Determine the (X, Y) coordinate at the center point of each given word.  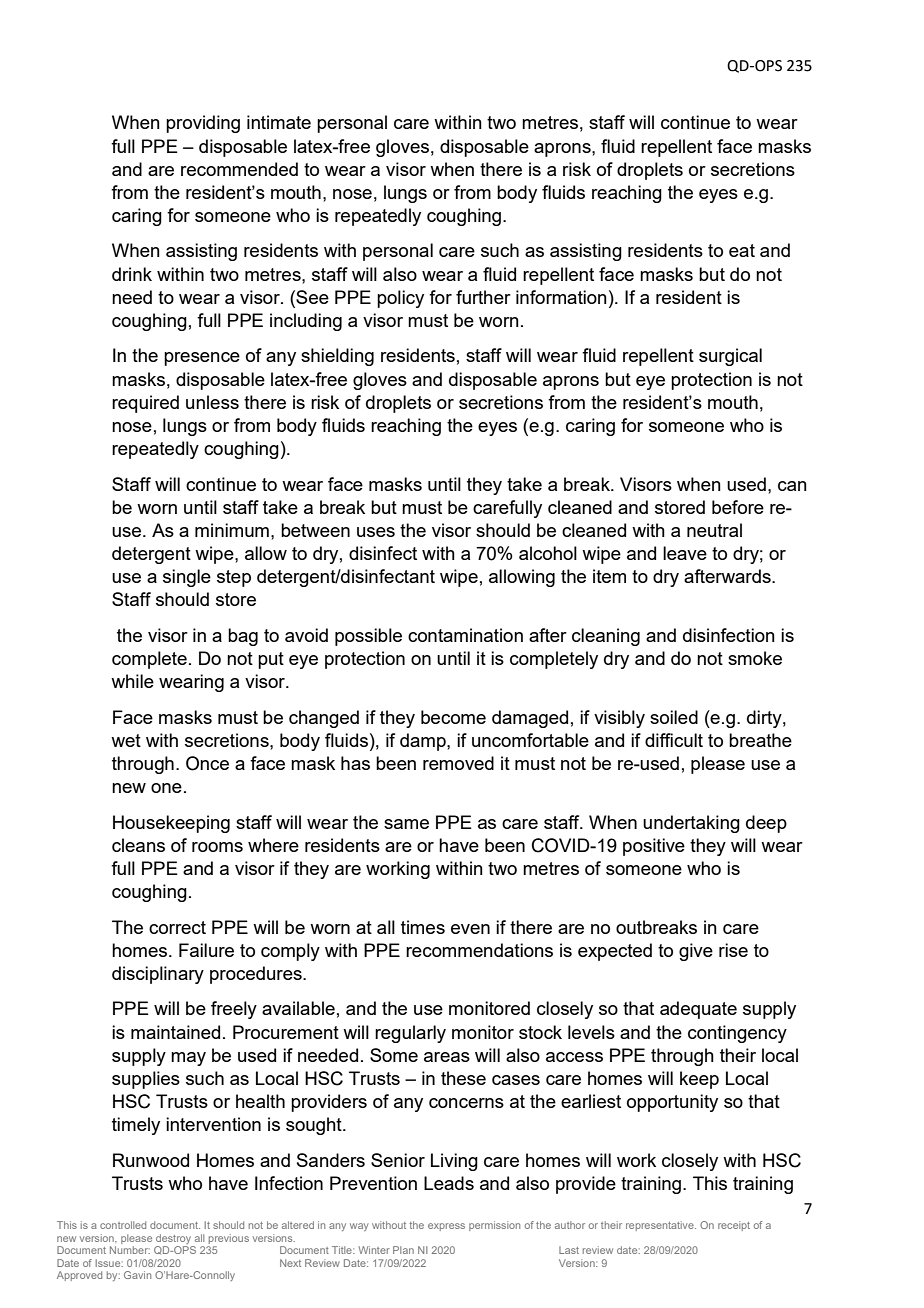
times (423, 927)
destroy (175, 1240)
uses (376, 532)
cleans (138, 845)
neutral (714, 530)
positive (654, 847)
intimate (279, 122)
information (561, 297)
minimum (232, 530)
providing (203, 124)
